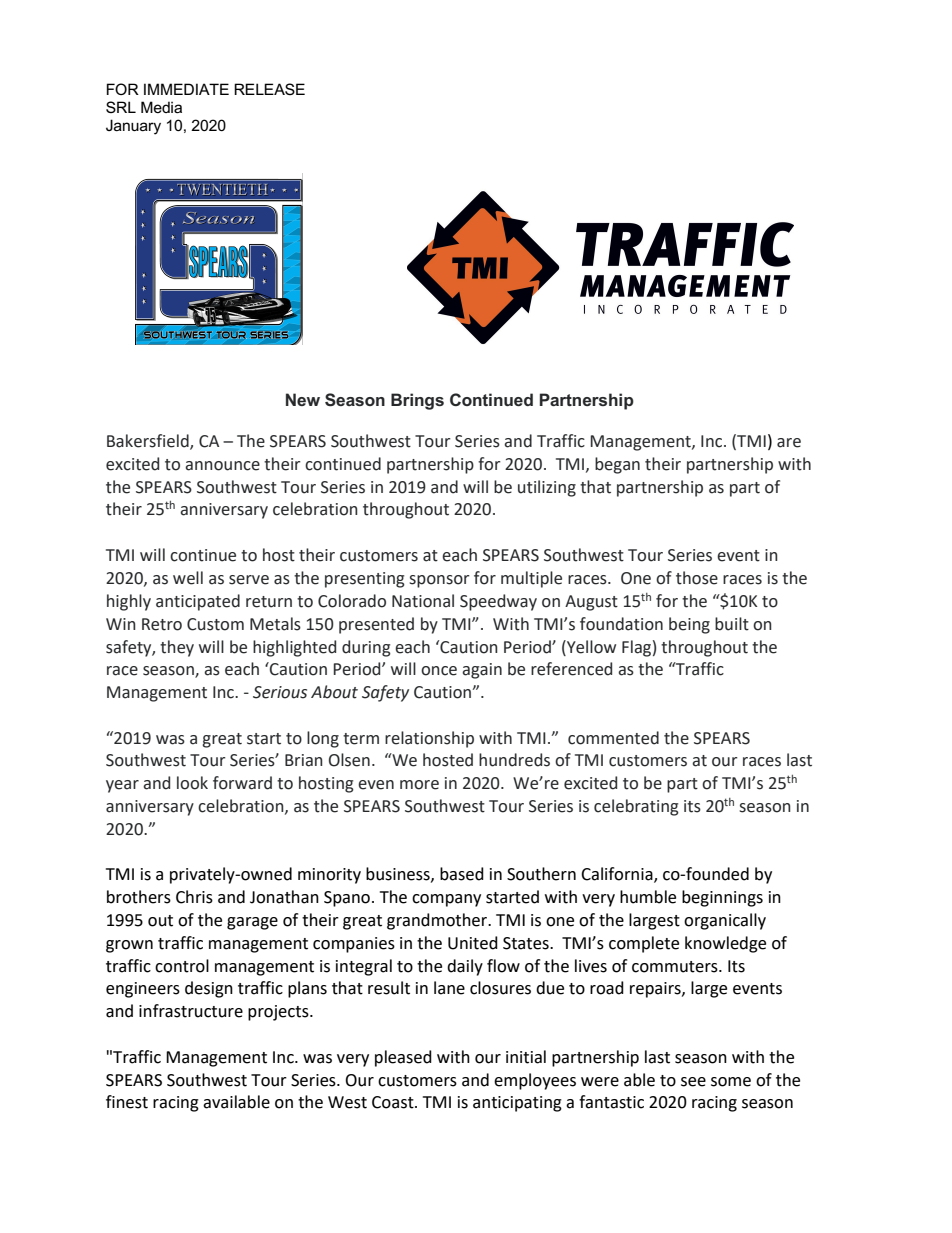  What do you see at coordinates (417, 401) in the document?
I see `Brings` at bounding box center [417, 401].
